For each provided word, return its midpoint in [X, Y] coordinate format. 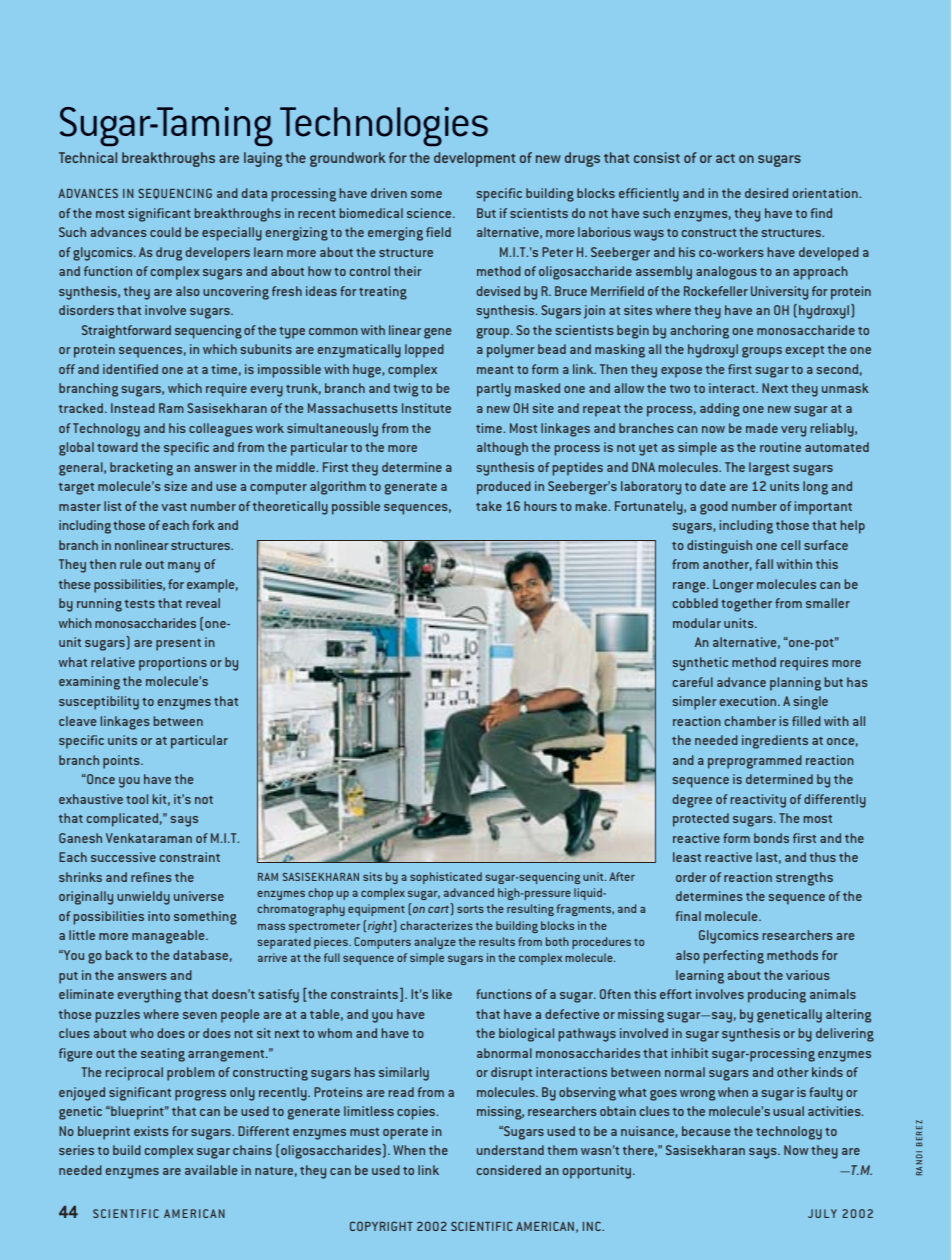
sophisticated [446, 878]
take [489, 506]
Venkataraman [149, 838]
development [474, 159]
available [211, 1170]
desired [766, 193]
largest [769, 469]
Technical [88, 157]
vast [174, 507]
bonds [771, 838]
